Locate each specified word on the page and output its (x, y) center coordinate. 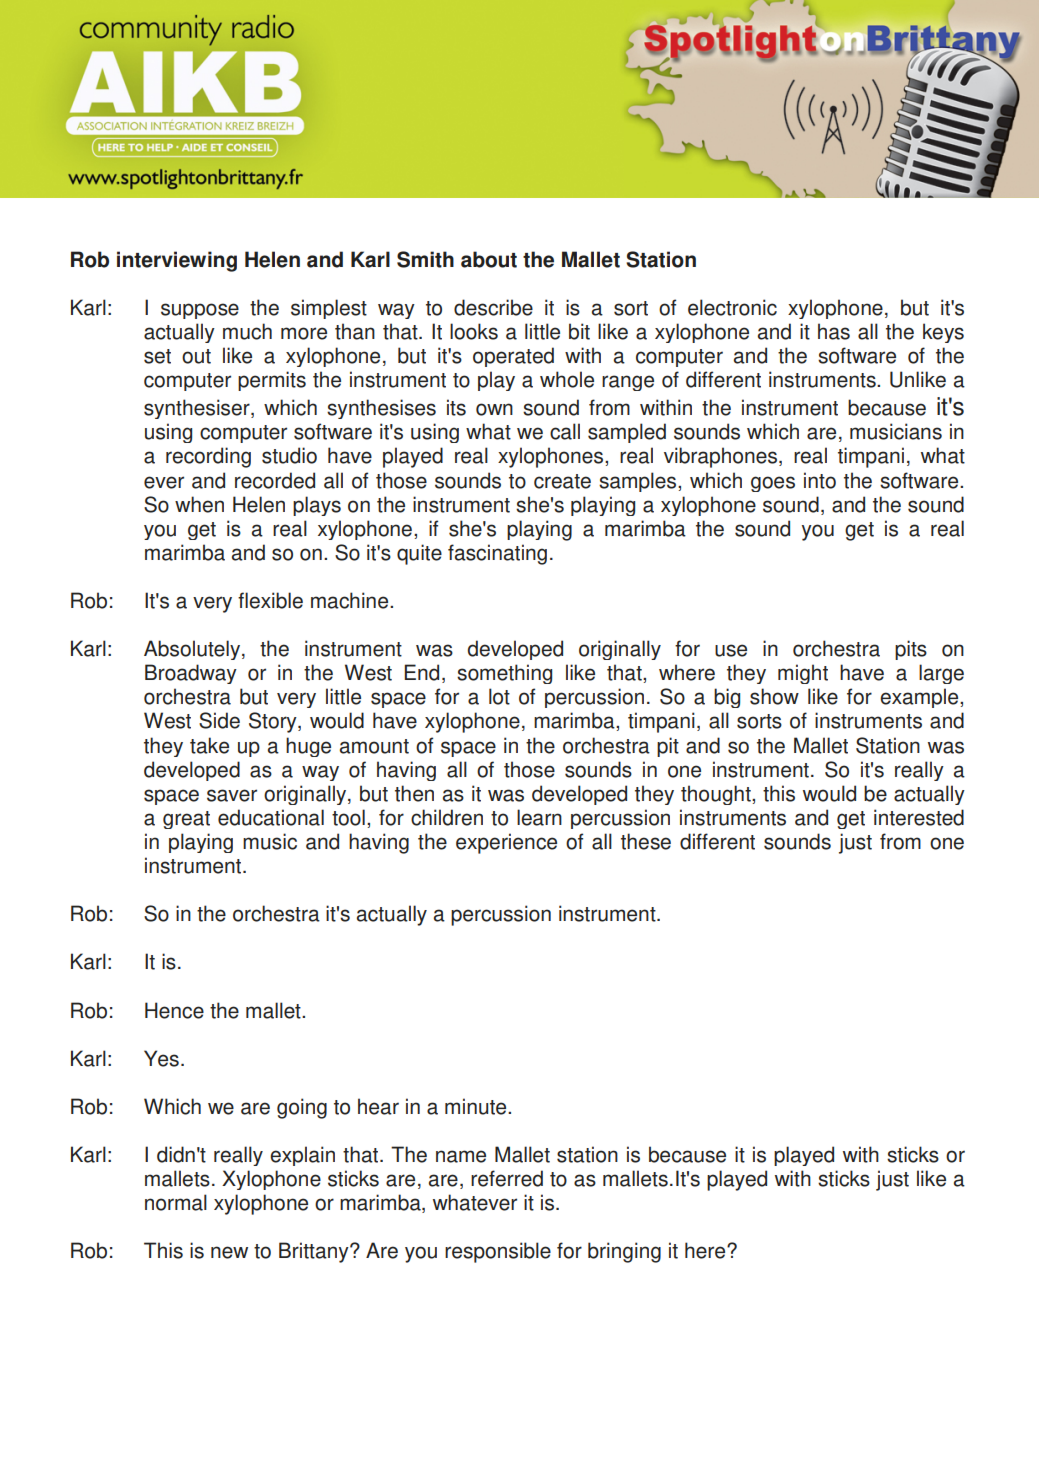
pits (911, 650)
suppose (200, 311)
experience (506, 843)
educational (271, 817)
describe (493, 307)
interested (919, 817)
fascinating (497, 554)
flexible (270, 600)
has (834, 331)
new (229, 1252)
